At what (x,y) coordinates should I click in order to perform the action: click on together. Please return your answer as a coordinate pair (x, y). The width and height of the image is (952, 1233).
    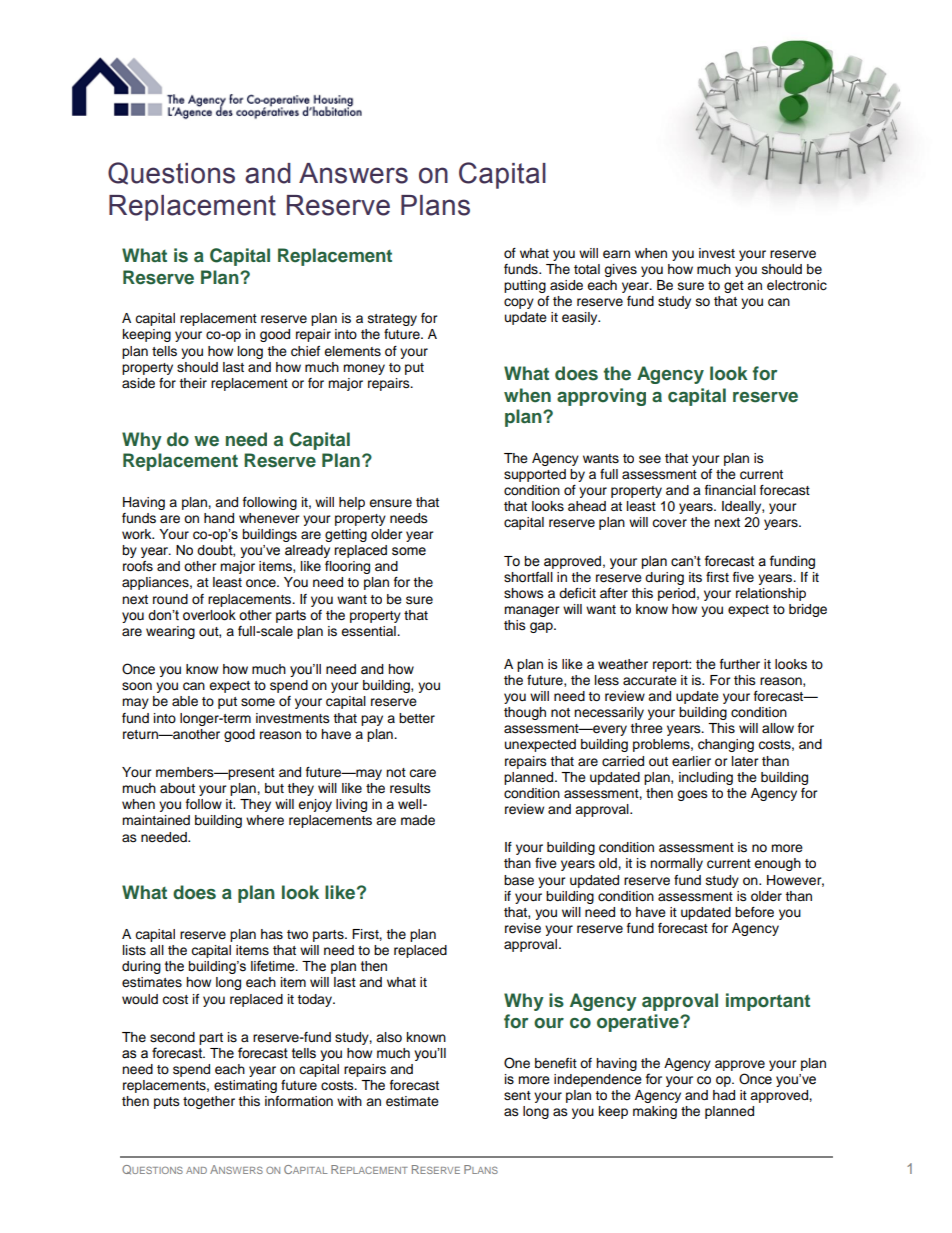
    Looking at the image, I should click on (209, 1102).
